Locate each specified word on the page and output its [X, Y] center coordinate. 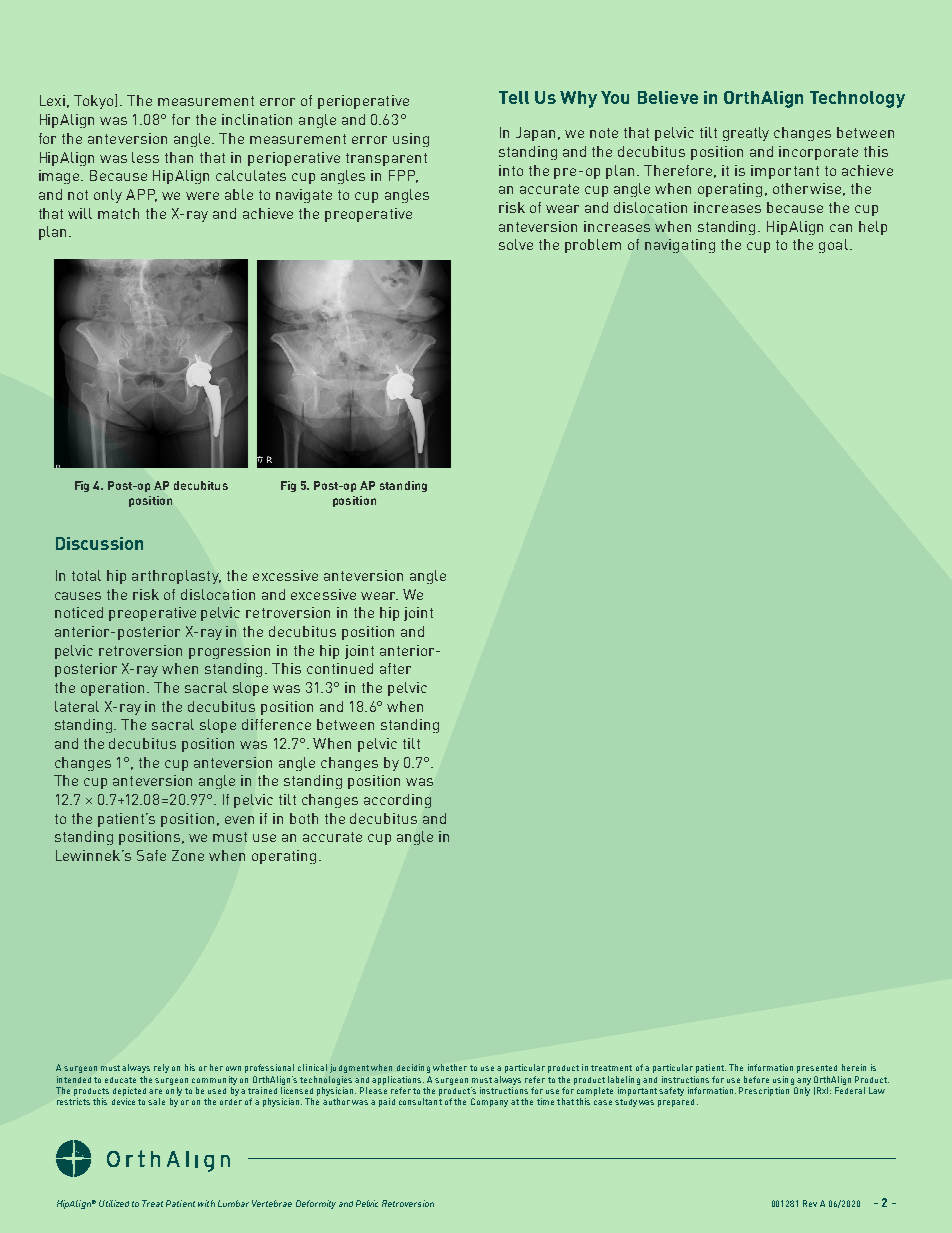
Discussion [99, 543]
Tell [514, 97]
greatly [746, 134]
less [145, 157]
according [397, 801]
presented [817, 1069]
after [395, 668]
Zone [188, 855]
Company [489, 1102]
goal [833, 246]
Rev [810, 1203]
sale [156, 1101]
